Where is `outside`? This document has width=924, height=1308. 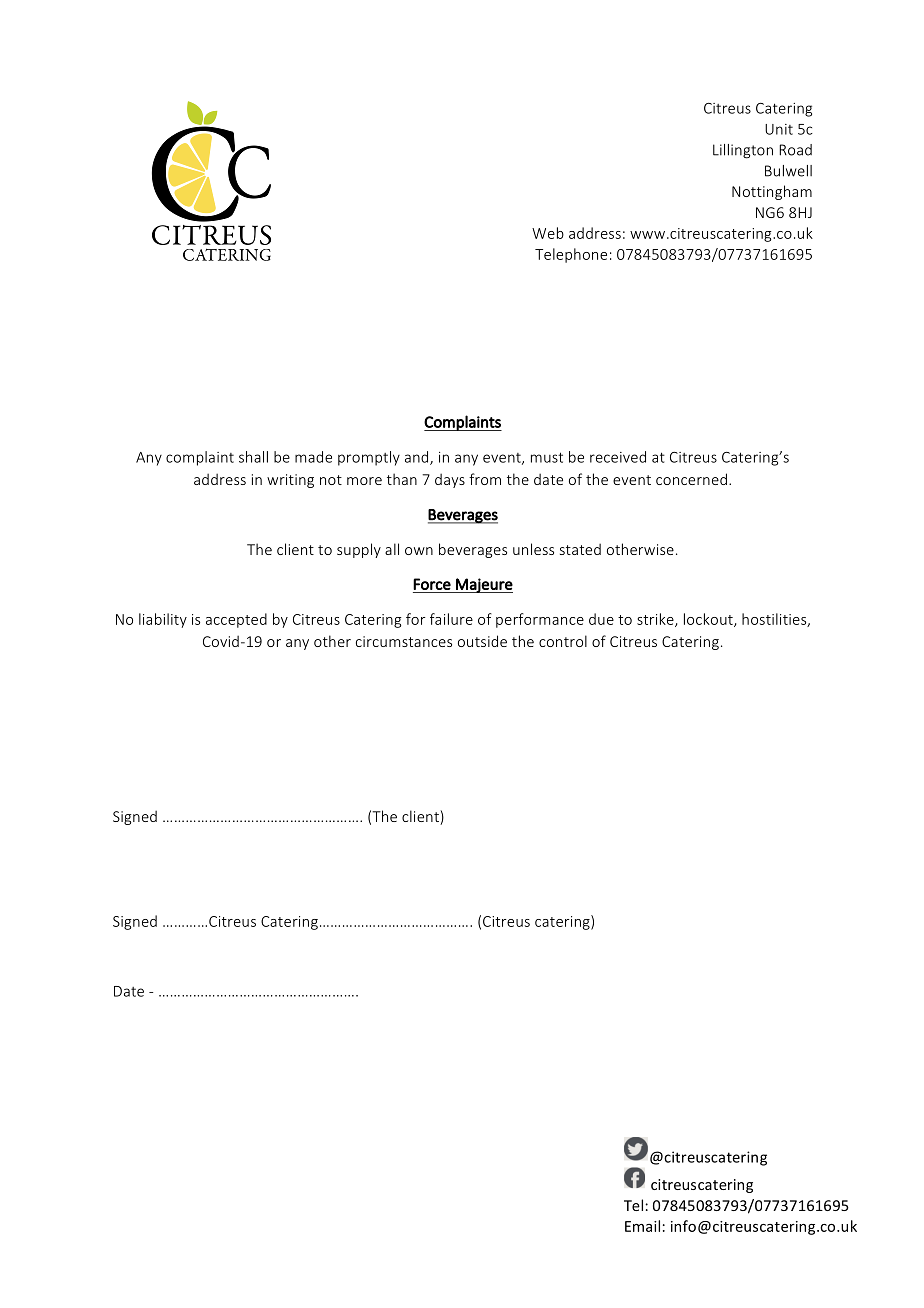 outside is located at coordinates (482, 641).
